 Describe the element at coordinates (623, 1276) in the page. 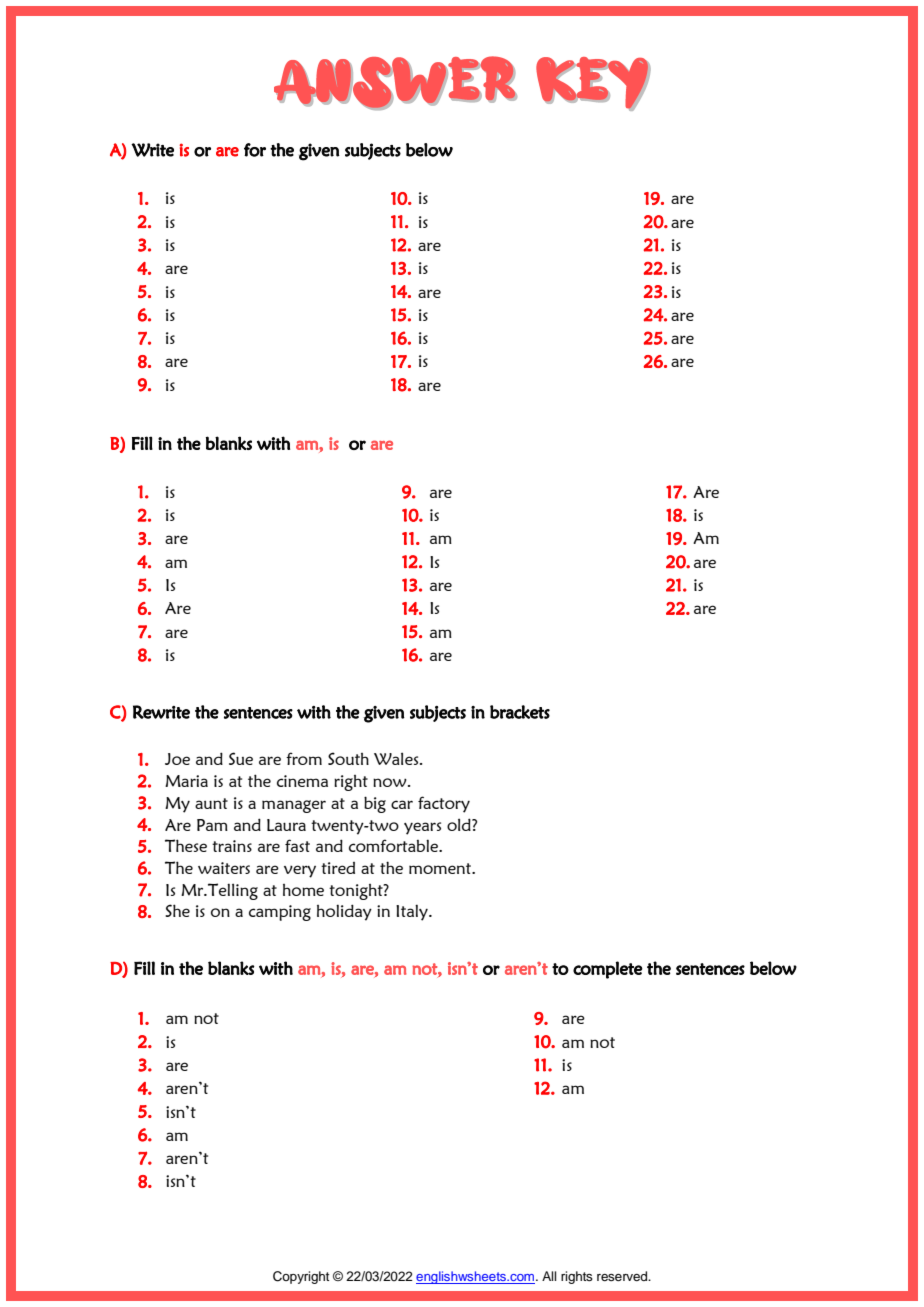

I see `reserved` at that location.
